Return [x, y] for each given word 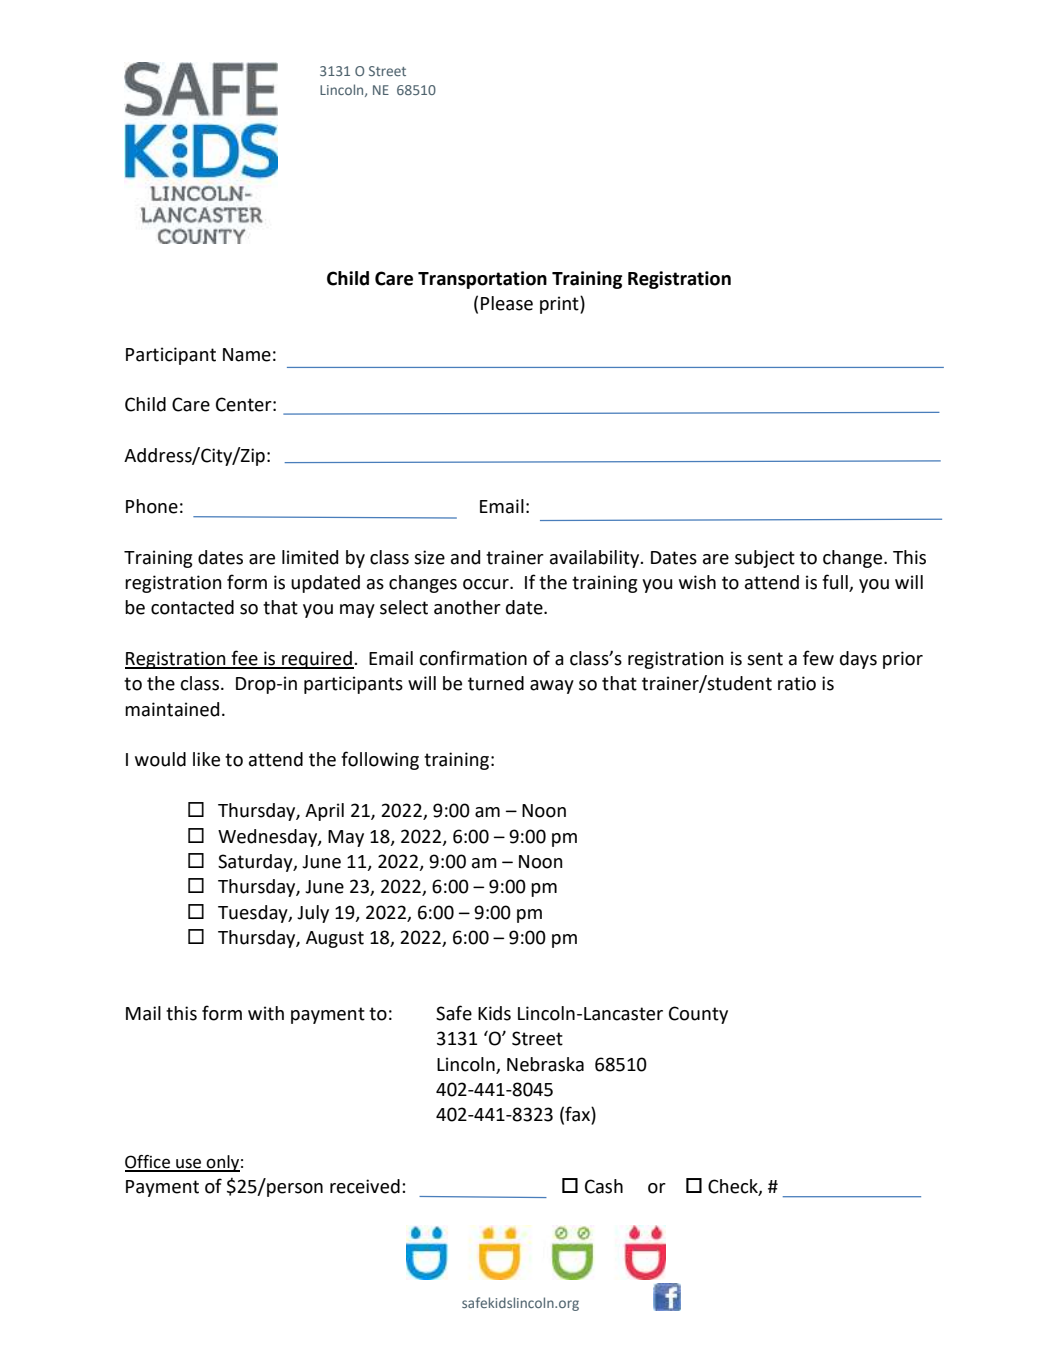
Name [247, 355]
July [313, 914]
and [465, 557]
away [552, 687]
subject [765, 559]
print [560, 305]
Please [507, 303]
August [335, 939]
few [818, 658]
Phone [152, 506]
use [189, 1164]
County [698, 1015]
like [206, 759]
